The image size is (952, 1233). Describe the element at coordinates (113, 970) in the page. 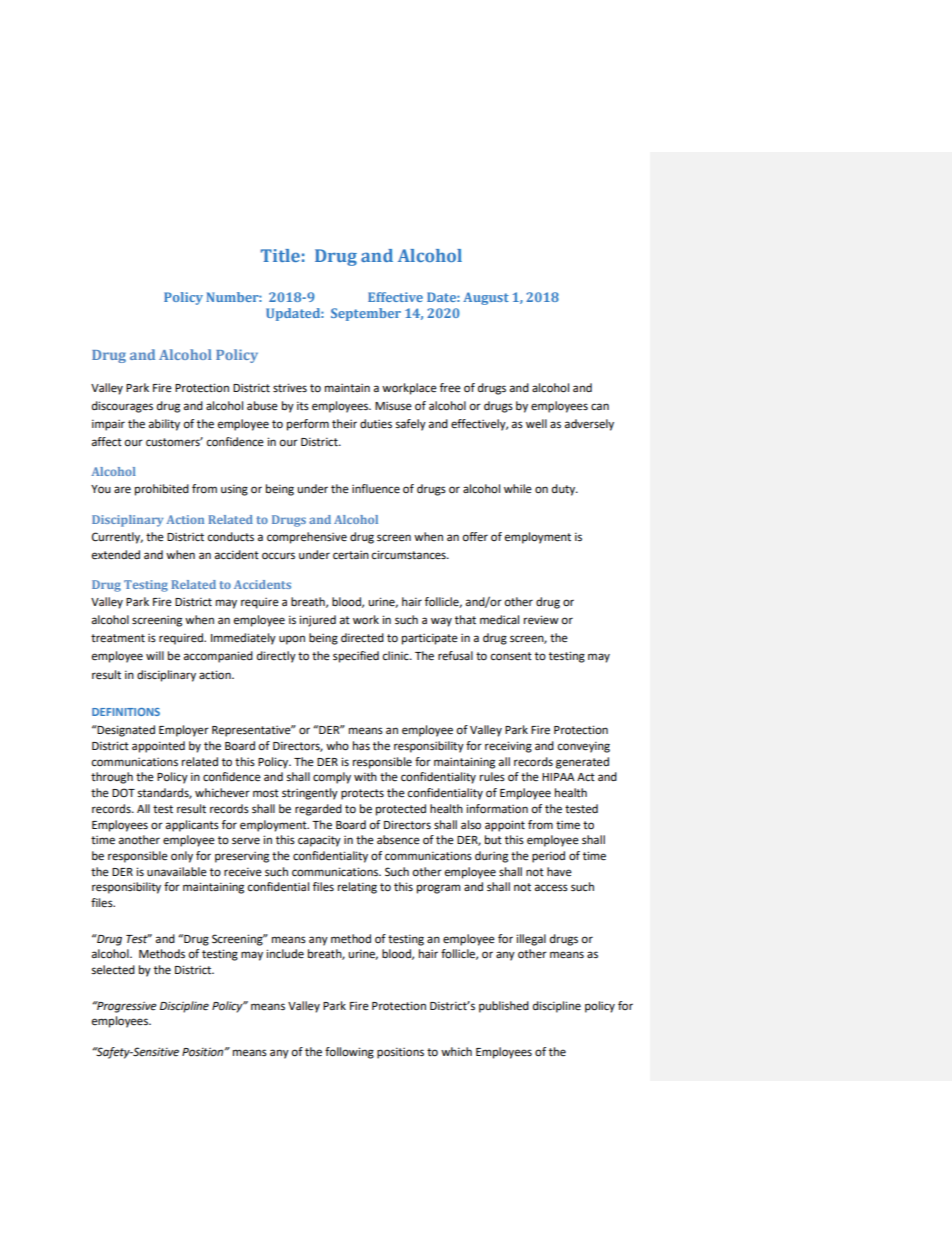

I see `selected` at that location.
